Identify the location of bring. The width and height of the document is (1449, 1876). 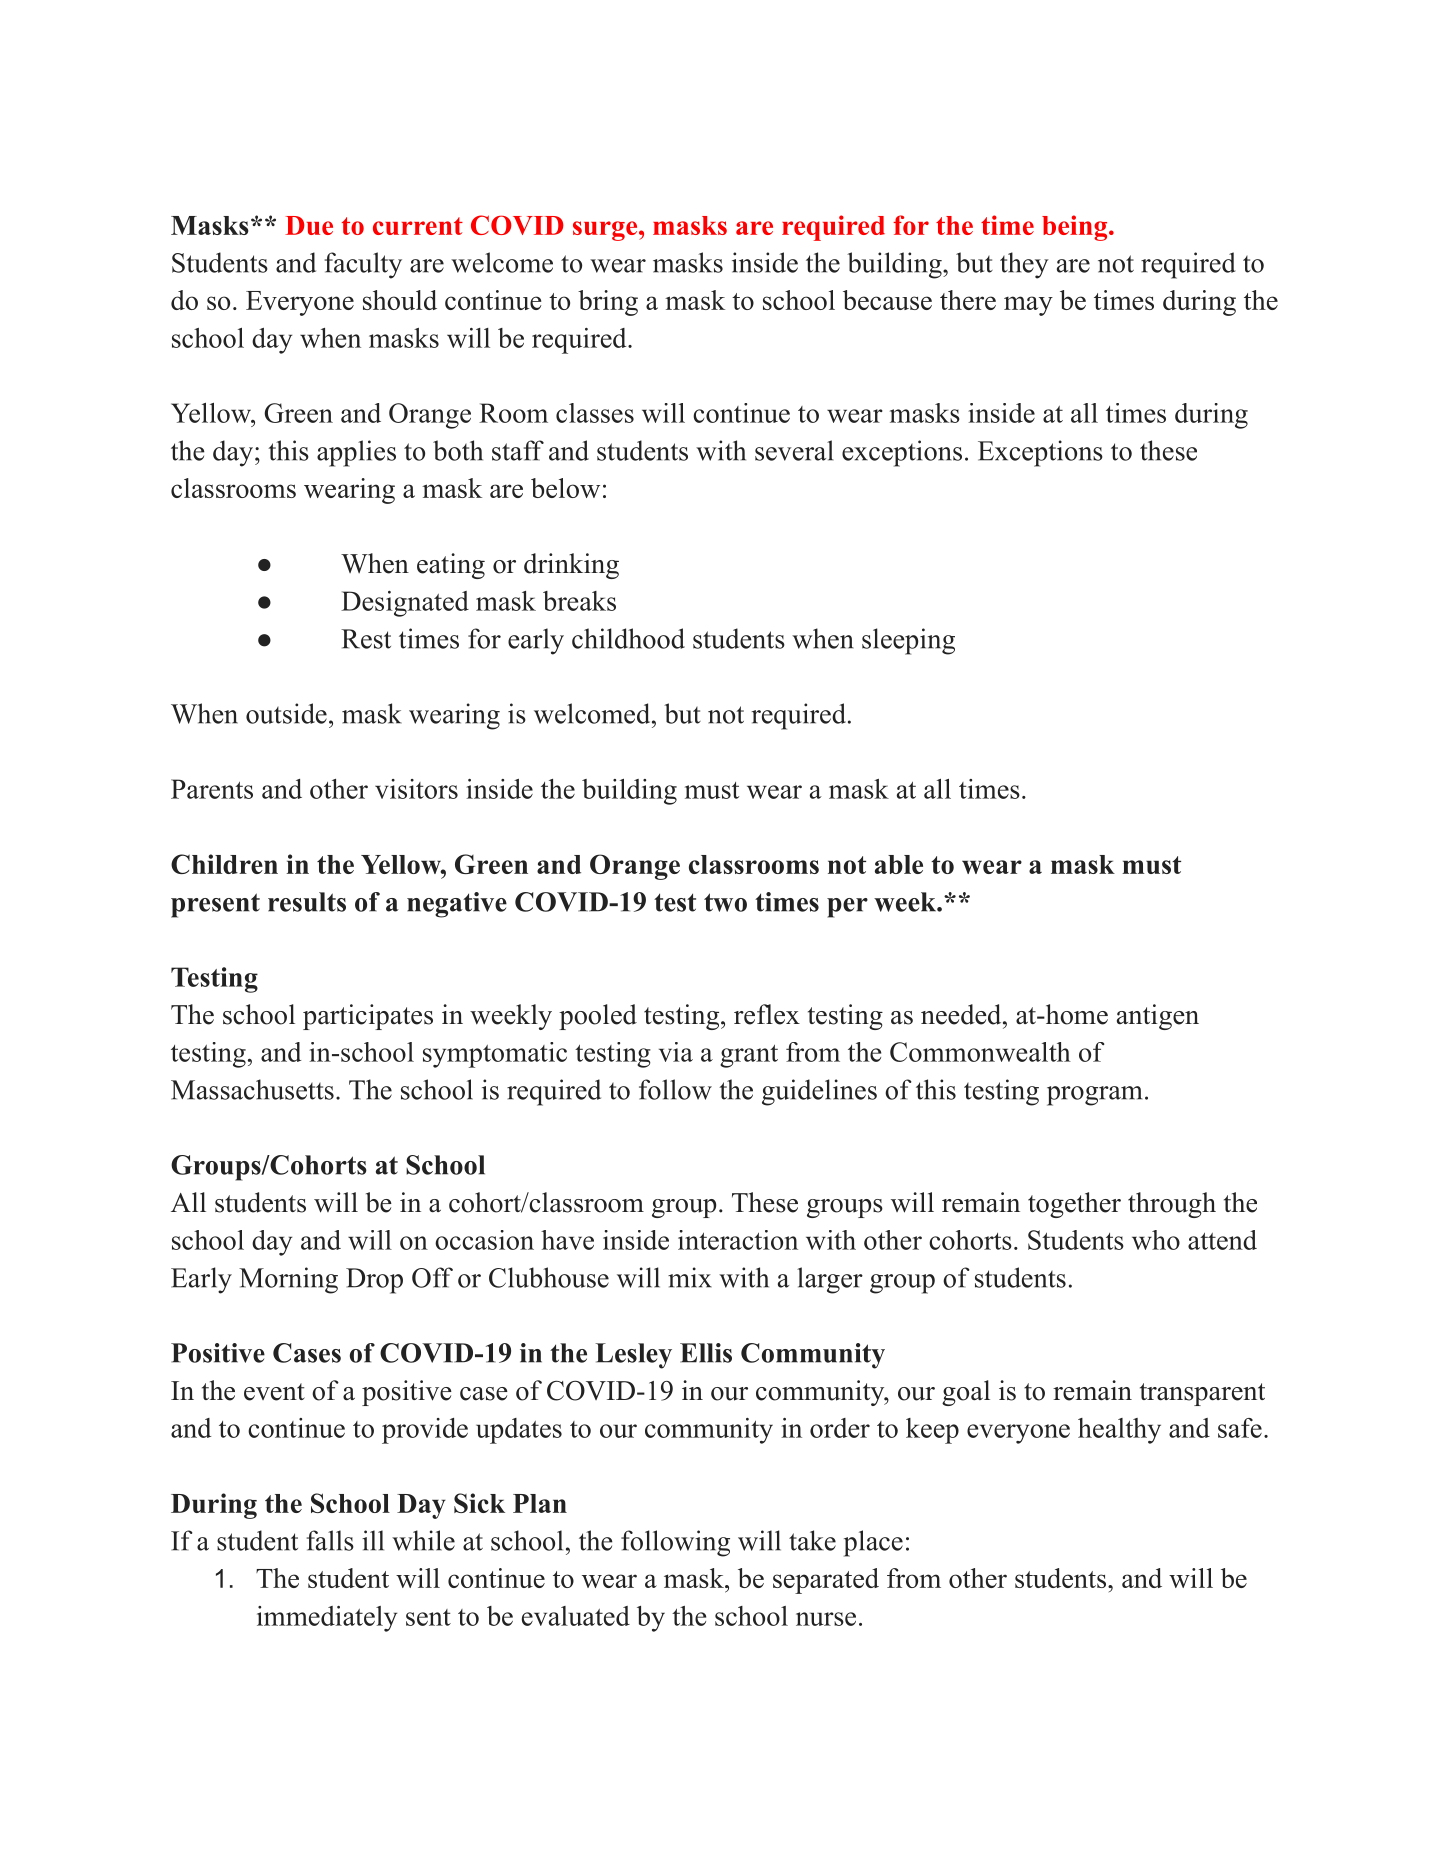
(608, 303).
